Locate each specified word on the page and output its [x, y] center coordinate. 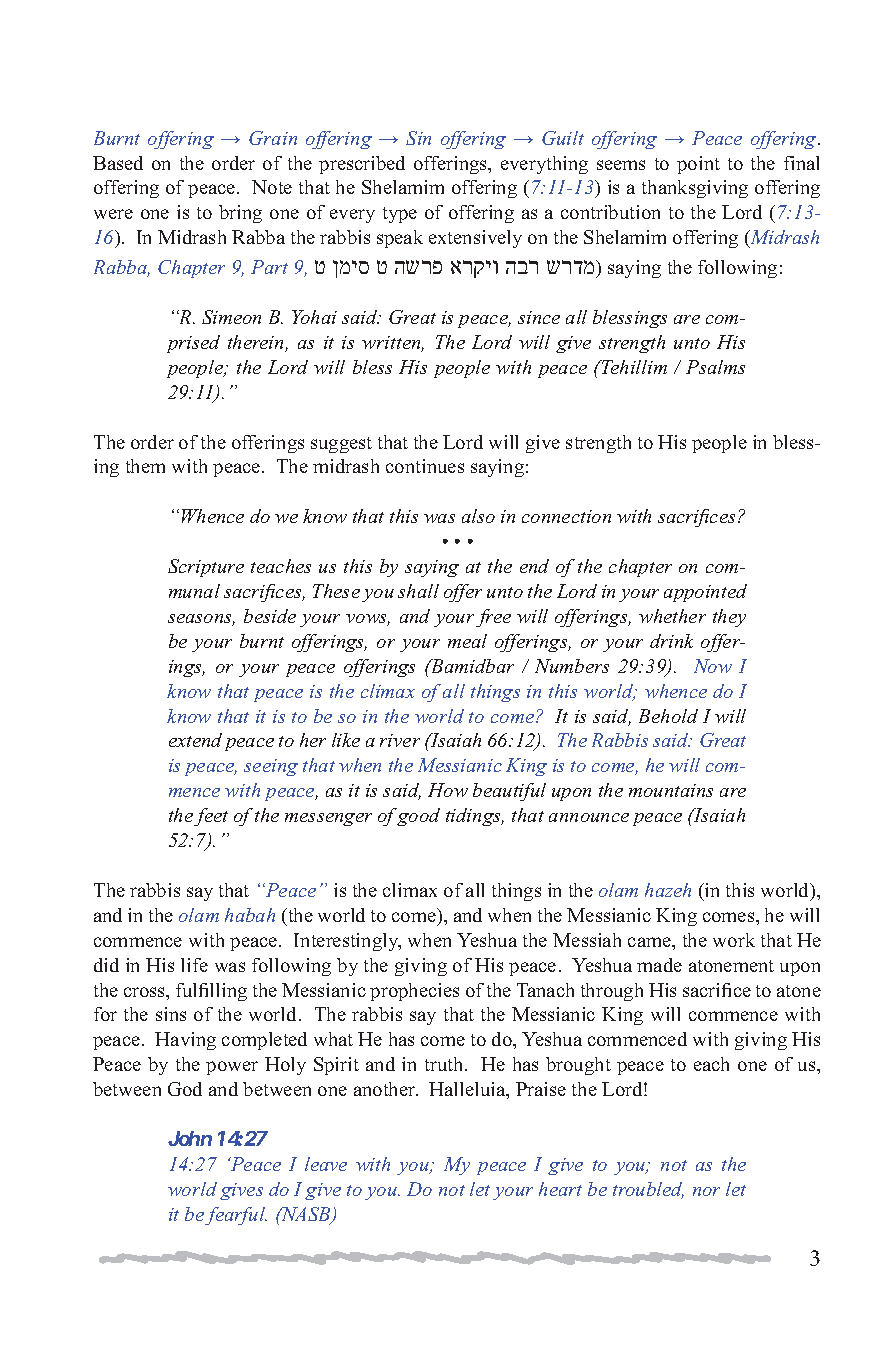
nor [706, 1191]
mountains [671, 790]
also [478, 516]
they [729, 618]
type [400, 215]
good [418, 817]
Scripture [206, 568]
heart [560, 1189]
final [801, 163]
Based [118, 163]
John [190, 1138]
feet [211, 817]
